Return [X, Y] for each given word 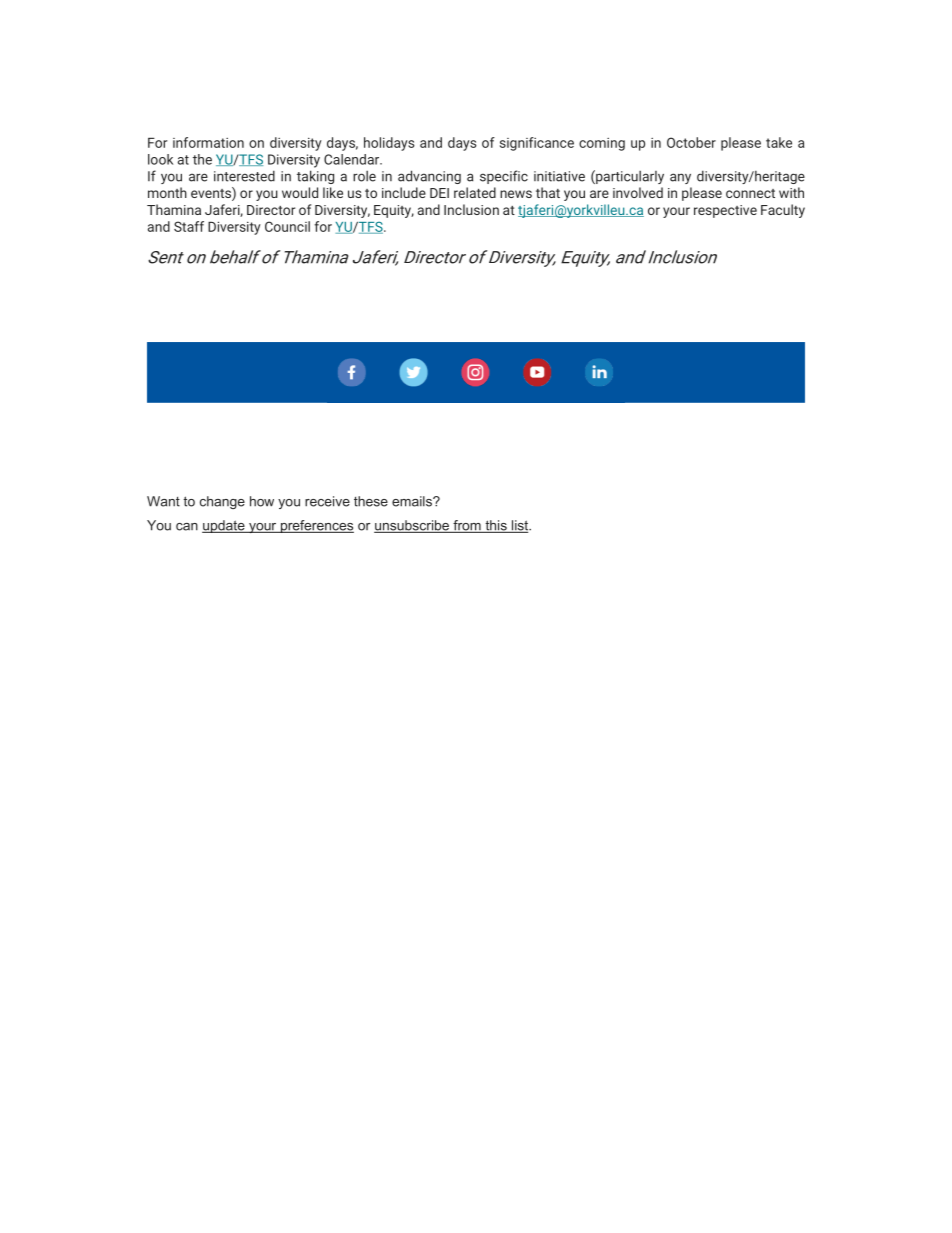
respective [725, 211]
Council [287, 226]
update [224, 526]
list [520, 526]
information [208, 142]
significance [537, 144]
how [262, 501]
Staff [189, 226]
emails [413, 501]
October [691, 142]
